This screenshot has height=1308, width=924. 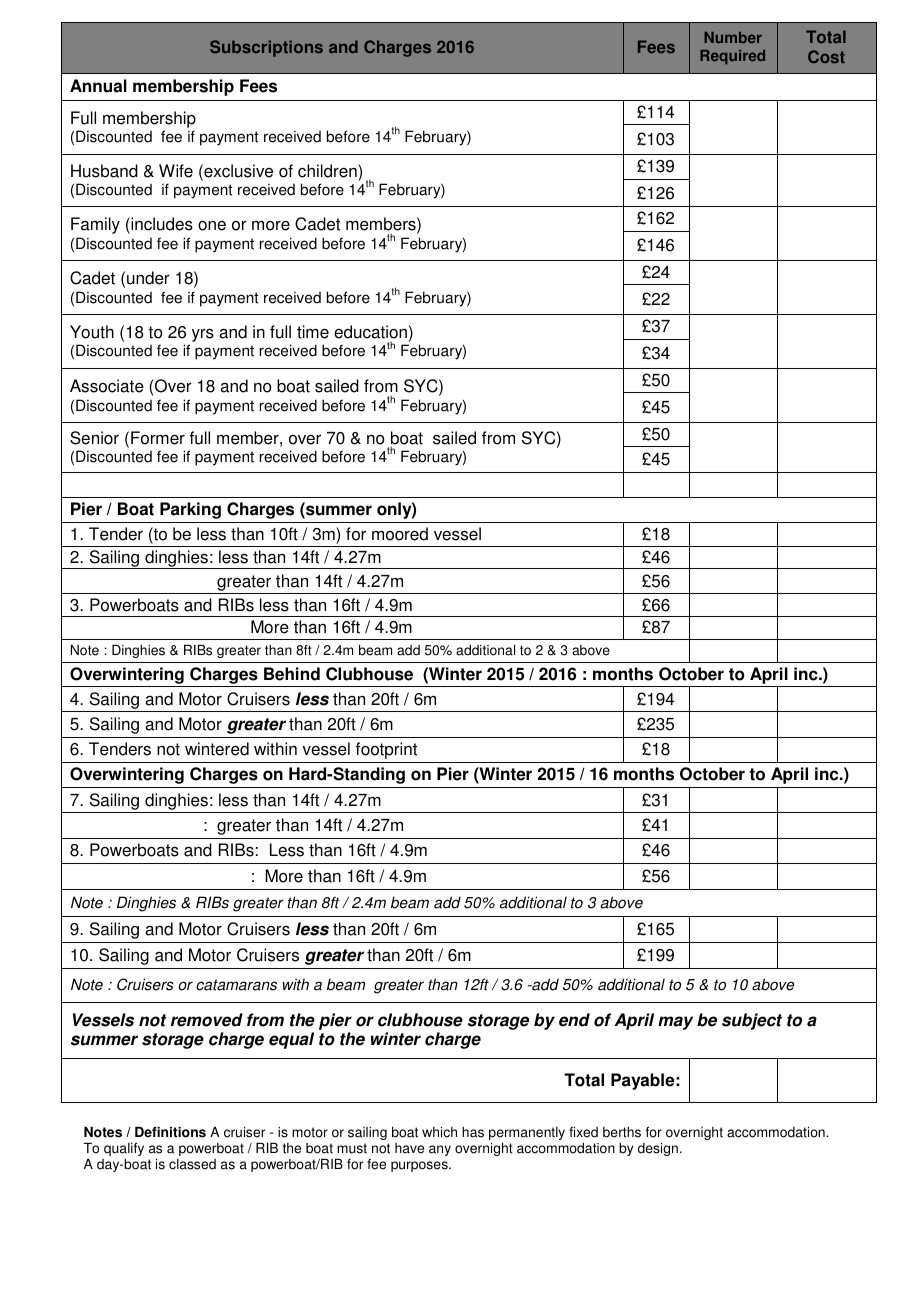 What do you see at coordinates (732, 57) in the screenshot?
I see `Required` at bounding box center [732, 57].
